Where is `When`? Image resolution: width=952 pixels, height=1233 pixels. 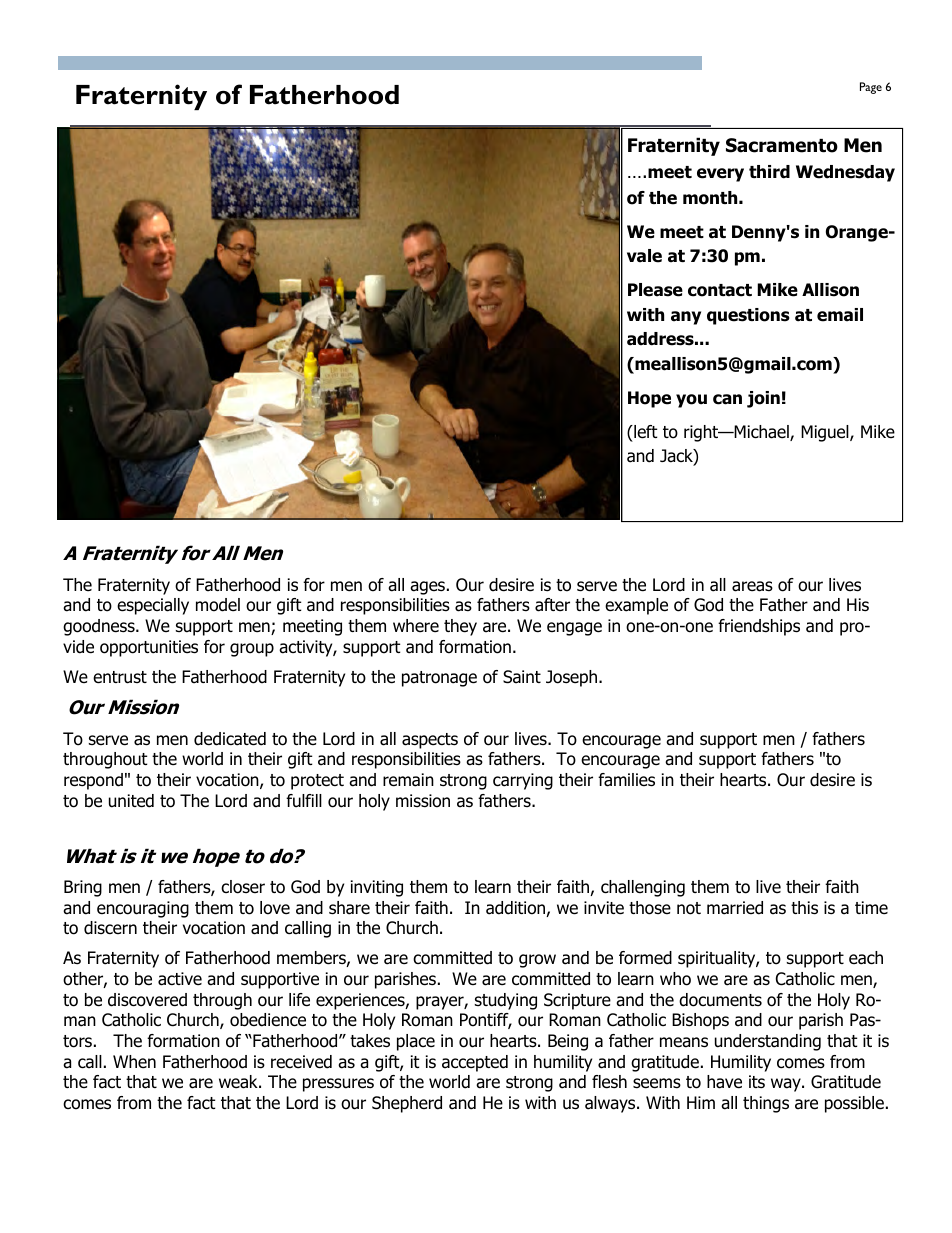 When is located at coordinates (134, 1062).
